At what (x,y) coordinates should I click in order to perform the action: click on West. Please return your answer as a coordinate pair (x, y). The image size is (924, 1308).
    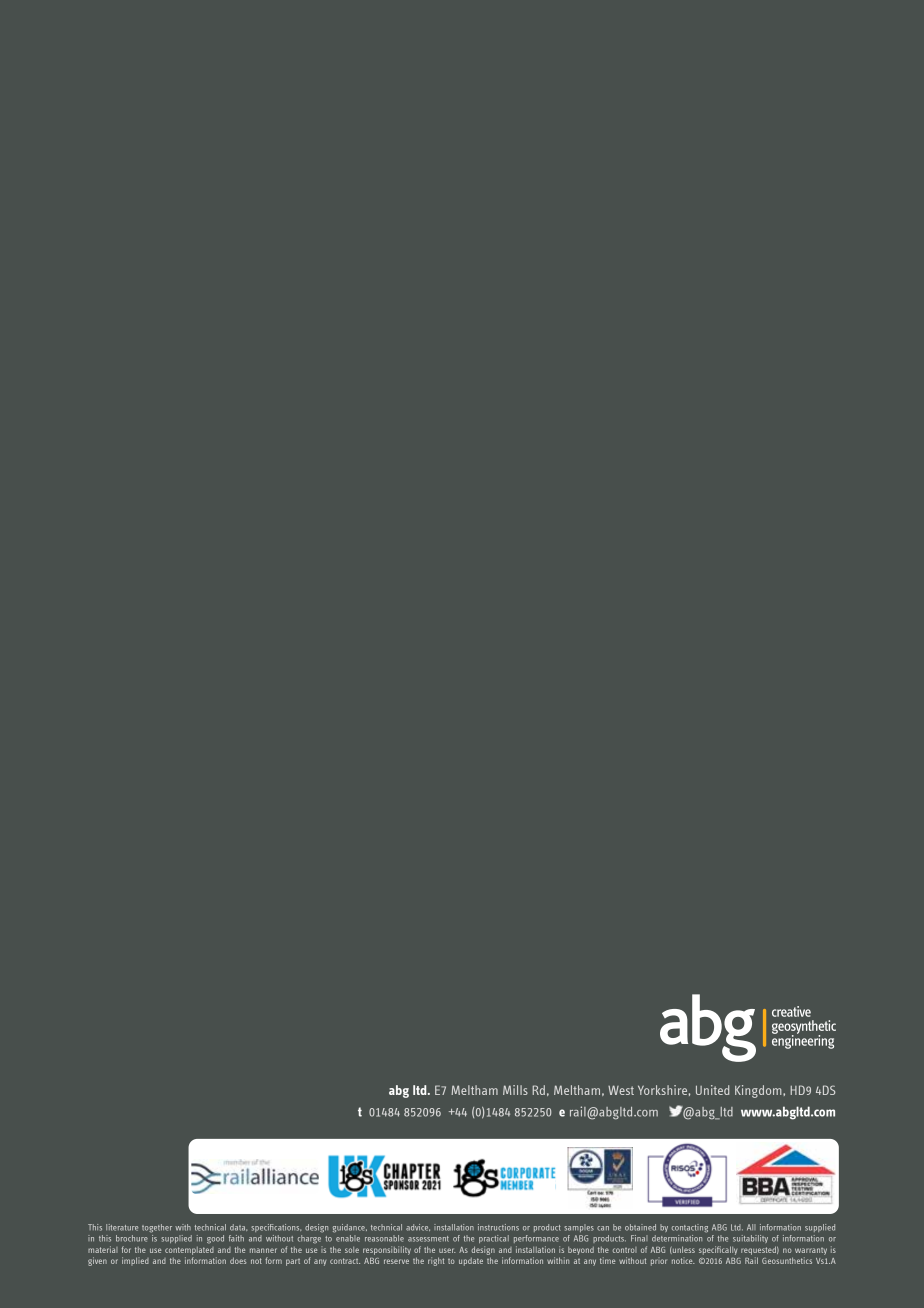
    Looking at the image, I should click on (621, 1090).
